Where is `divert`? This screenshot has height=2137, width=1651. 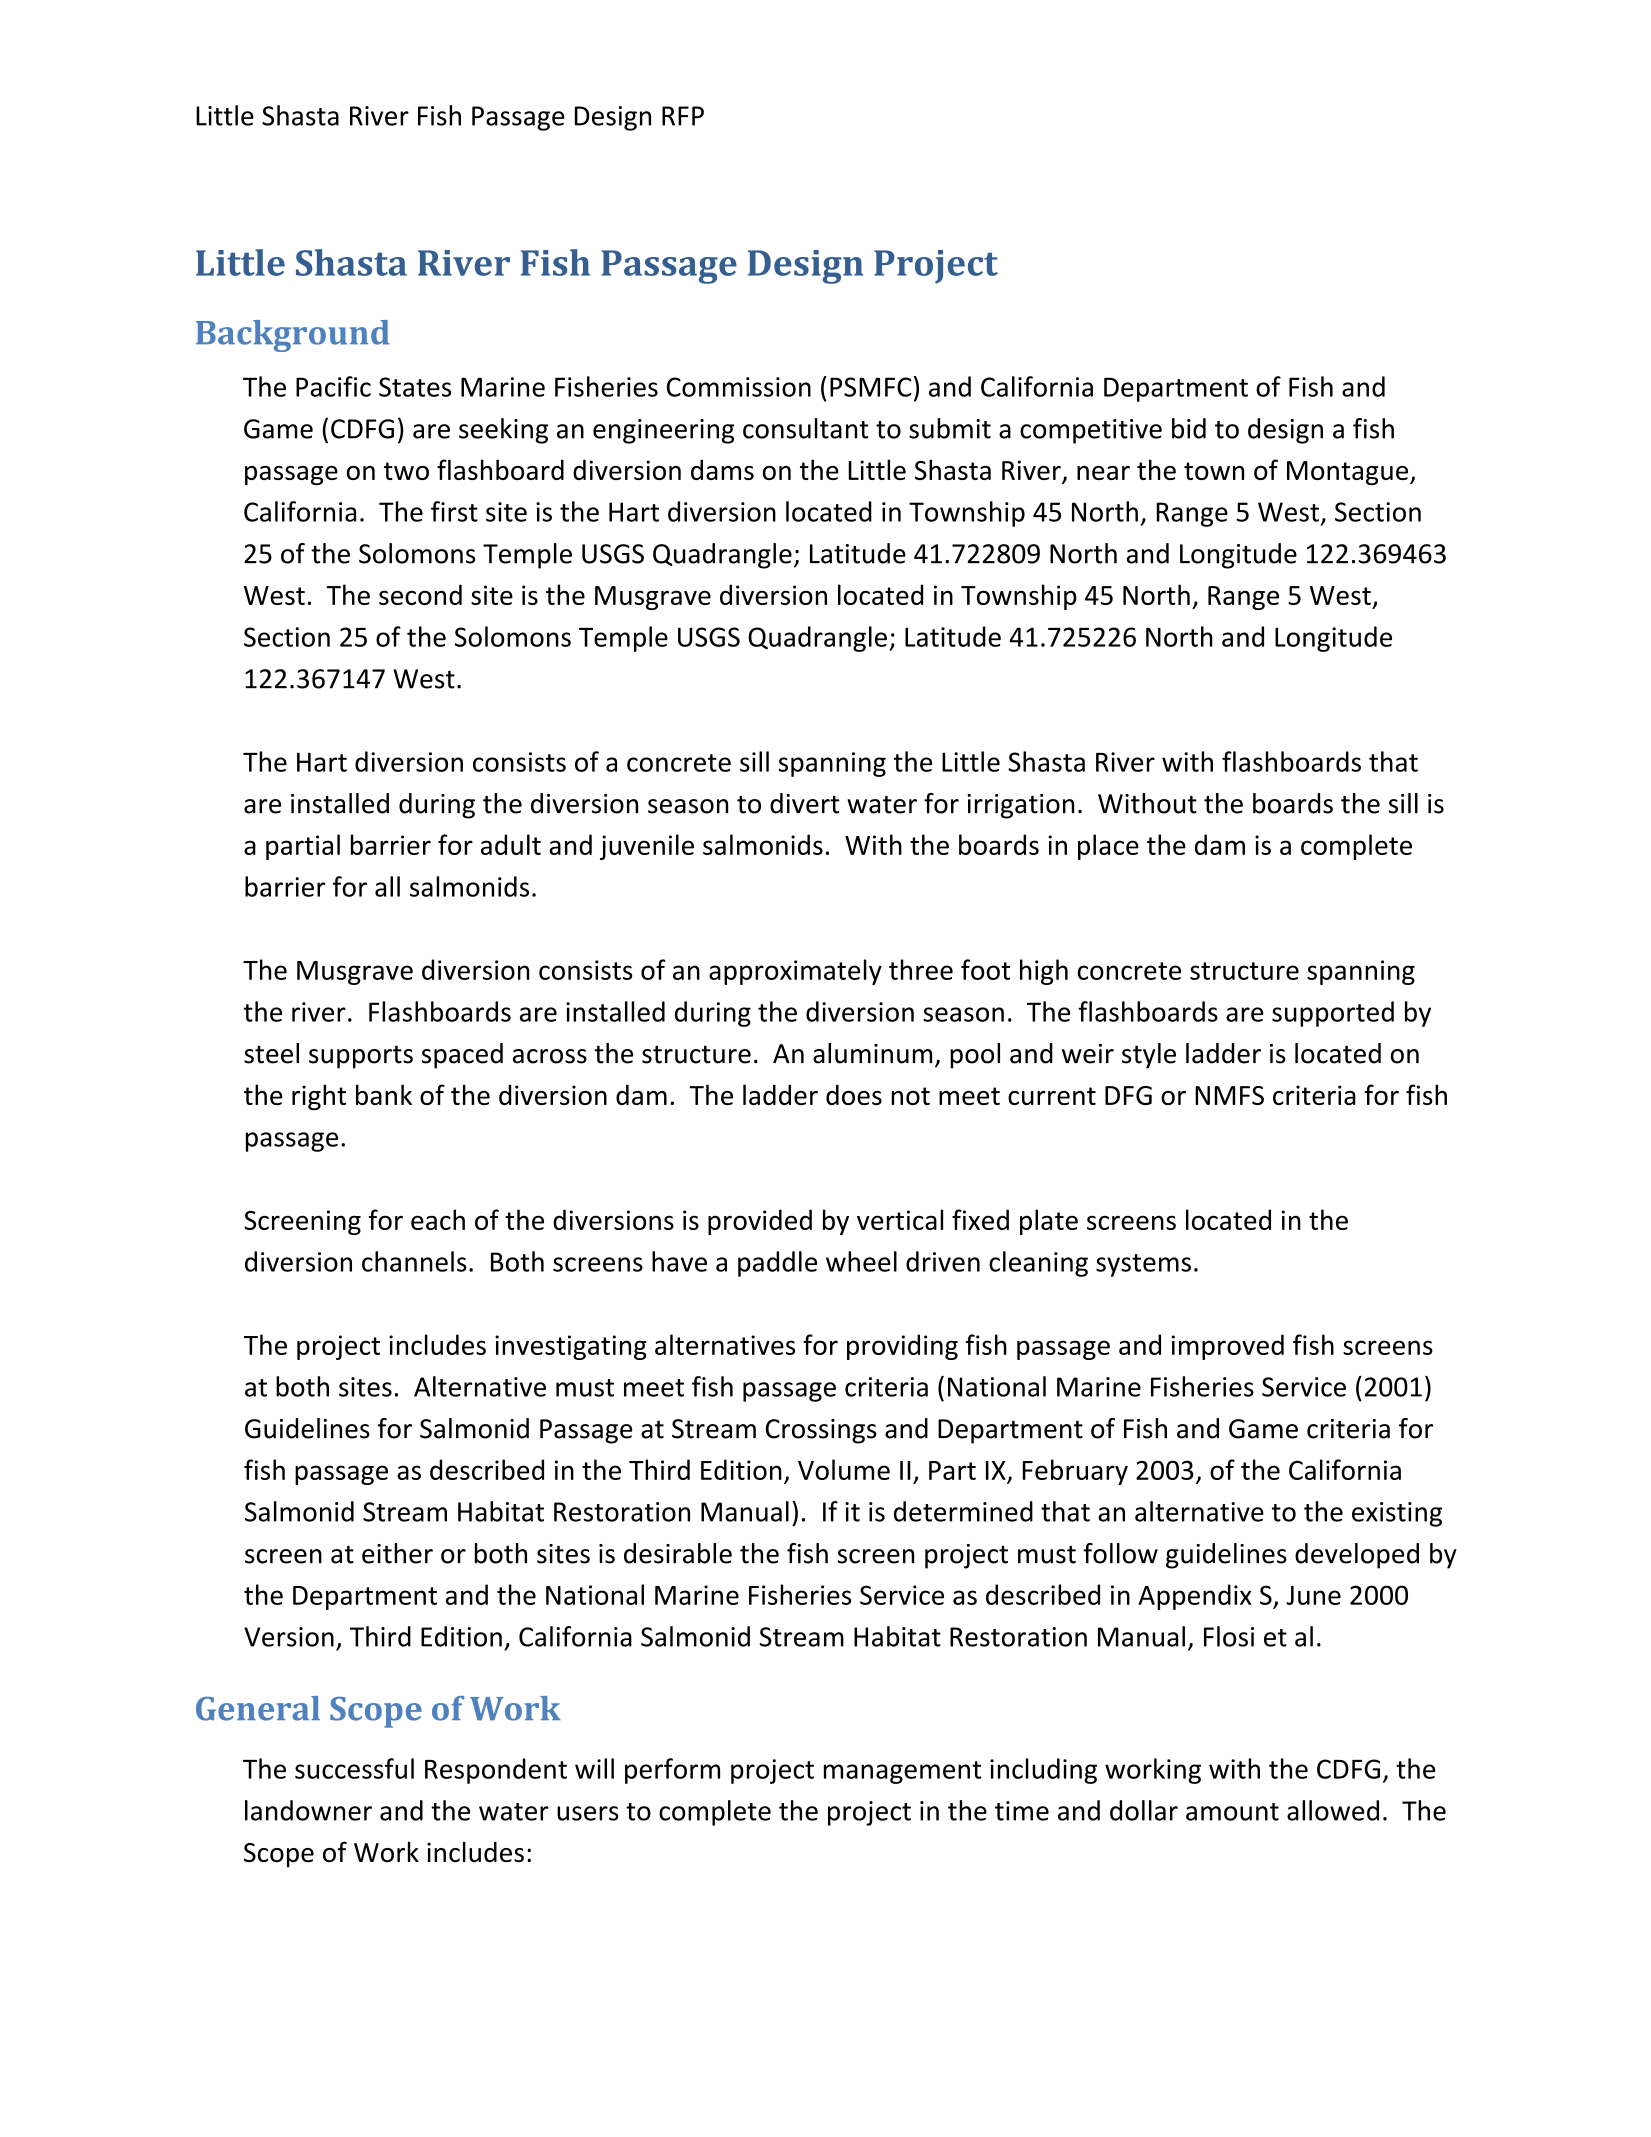
divert is located at coordinates (804, 803).
